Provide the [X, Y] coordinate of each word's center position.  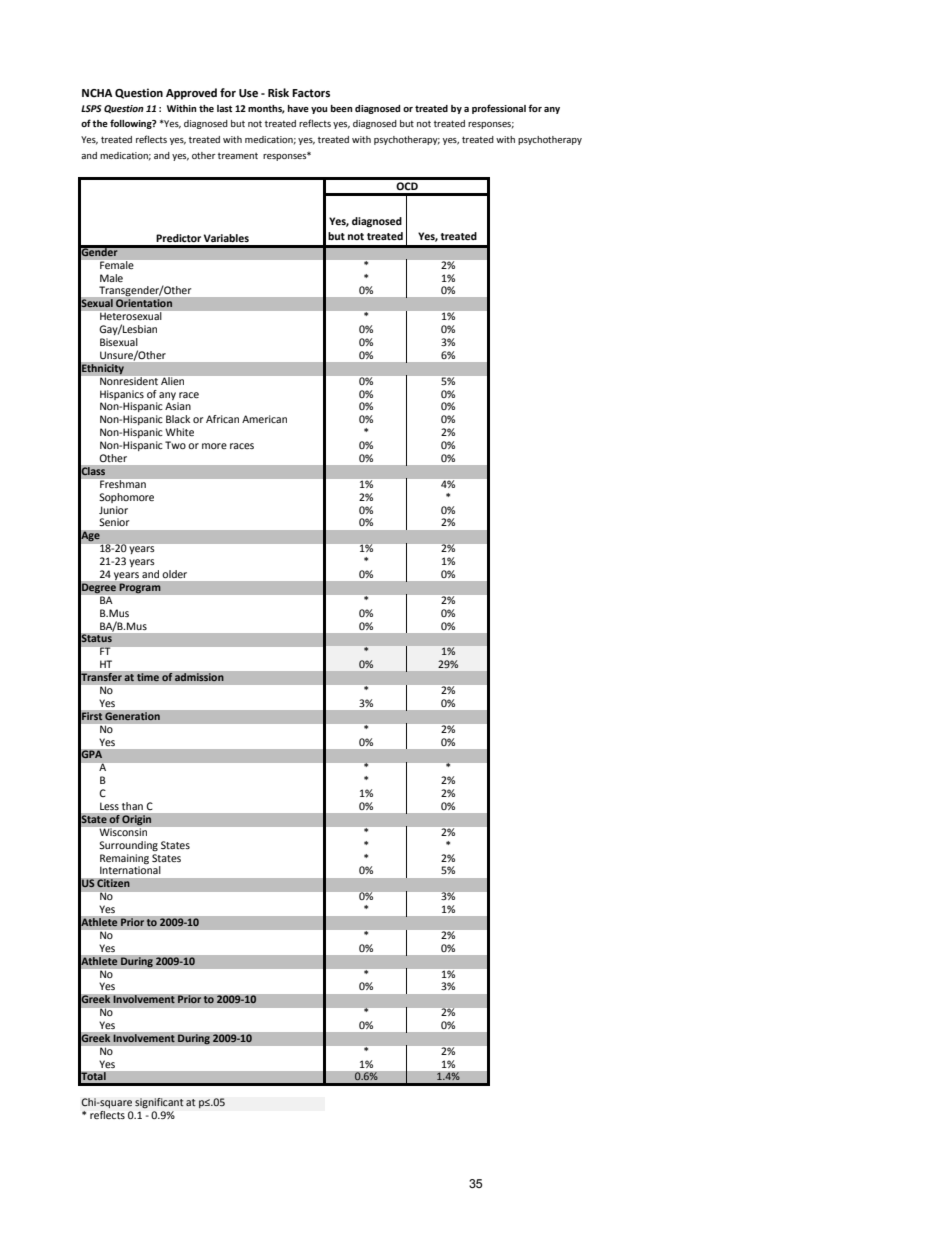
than [132, 806]
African [222, 419]
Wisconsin [123, 832]
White [179, 432]
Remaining [124, 859]
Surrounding [128, 846]
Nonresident [129, 379]
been [342, 108]
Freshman [123, 484]
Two [175, 445]
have [298, 108]
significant [159, 1103]
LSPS [91, 108]
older [175, 574]
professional [499, 109]
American [264, 419]
